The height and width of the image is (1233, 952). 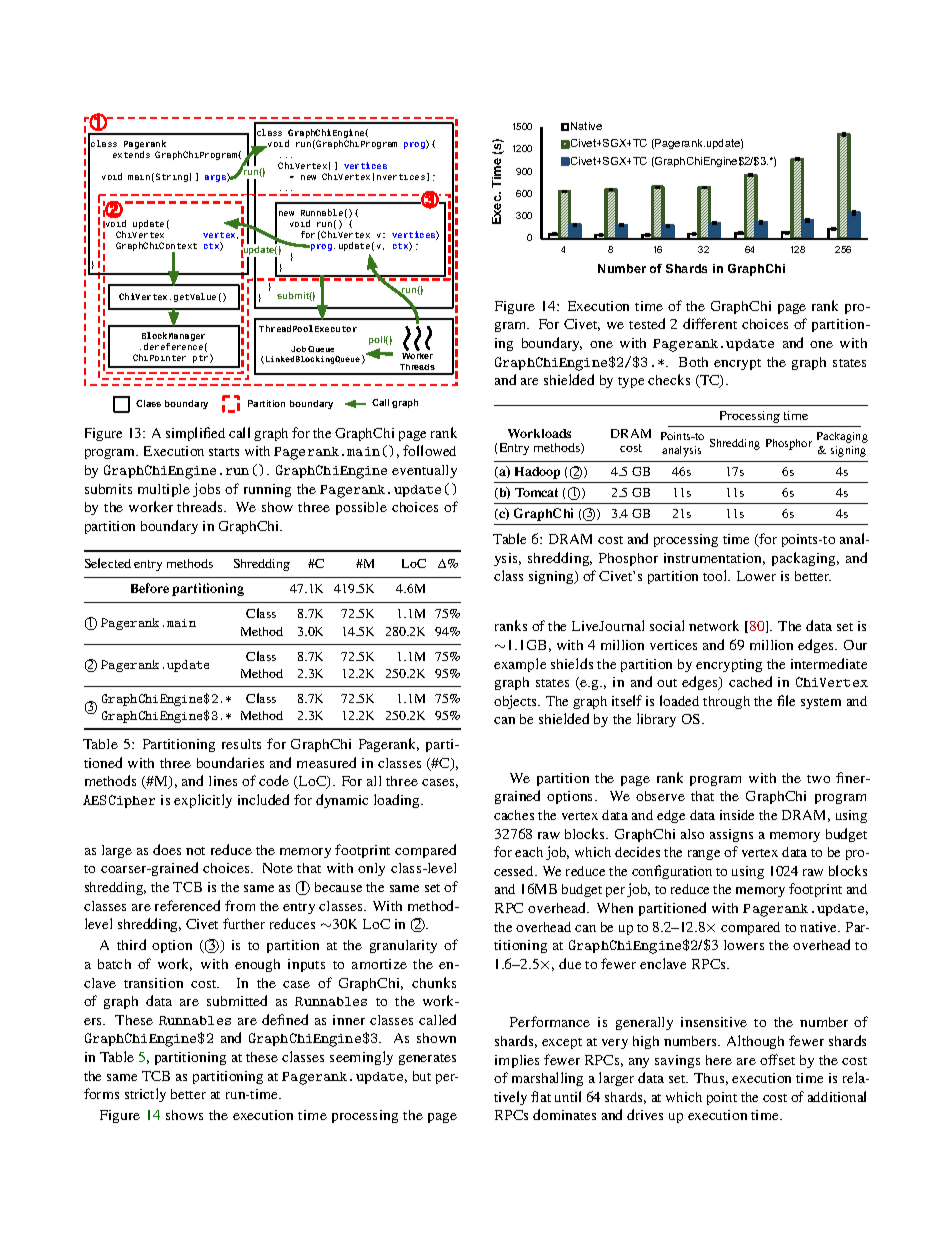 I want to click on caches, so click(x=514, y=815).
